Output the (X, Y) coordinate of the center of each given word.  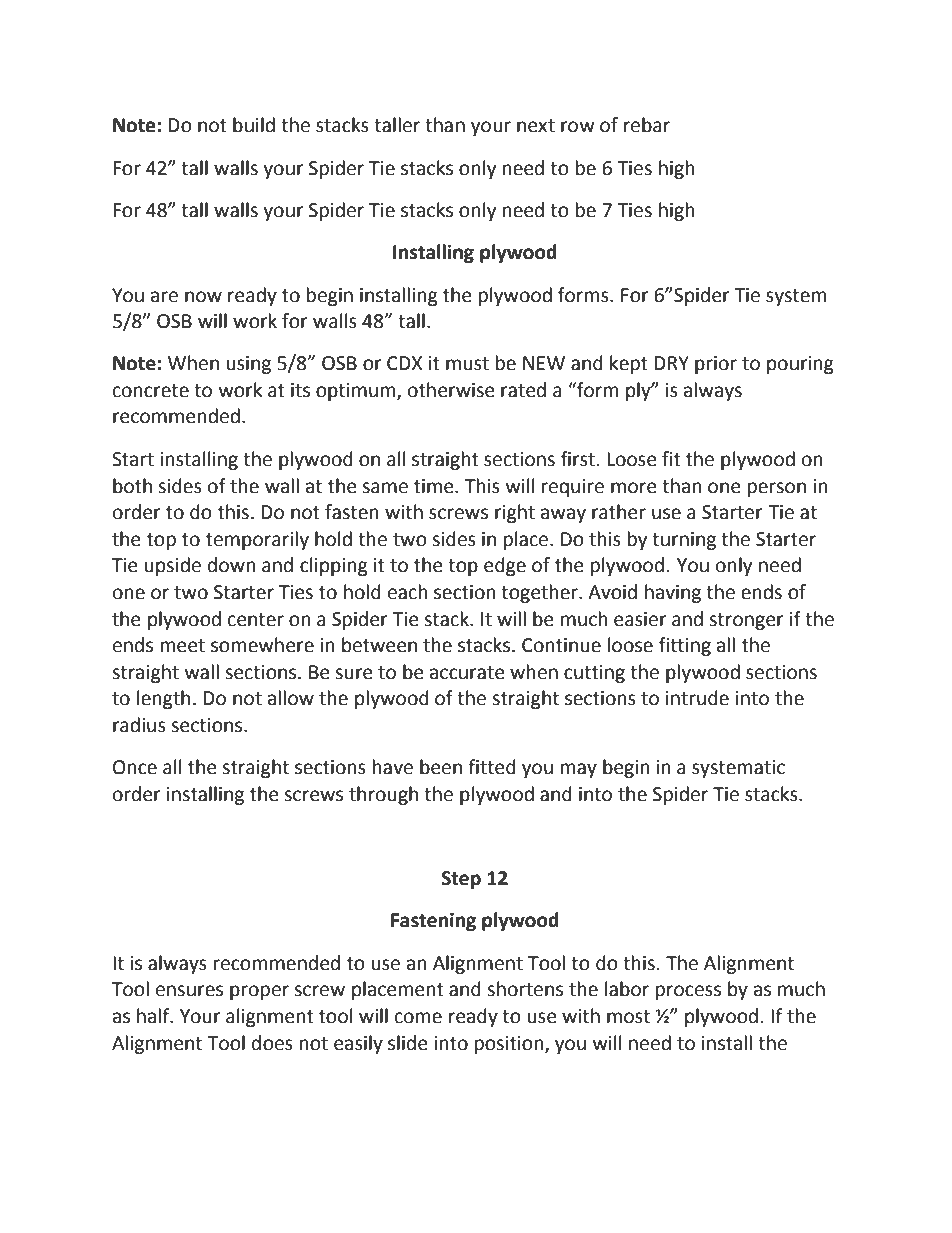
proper (259, 992)
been (441, 767)
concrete (151, 391)
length (163, 699)
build (254, 125)
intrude (697, 698)
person (777, 489)
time (435, 486)
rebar (647, 125)
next (536, 126)
